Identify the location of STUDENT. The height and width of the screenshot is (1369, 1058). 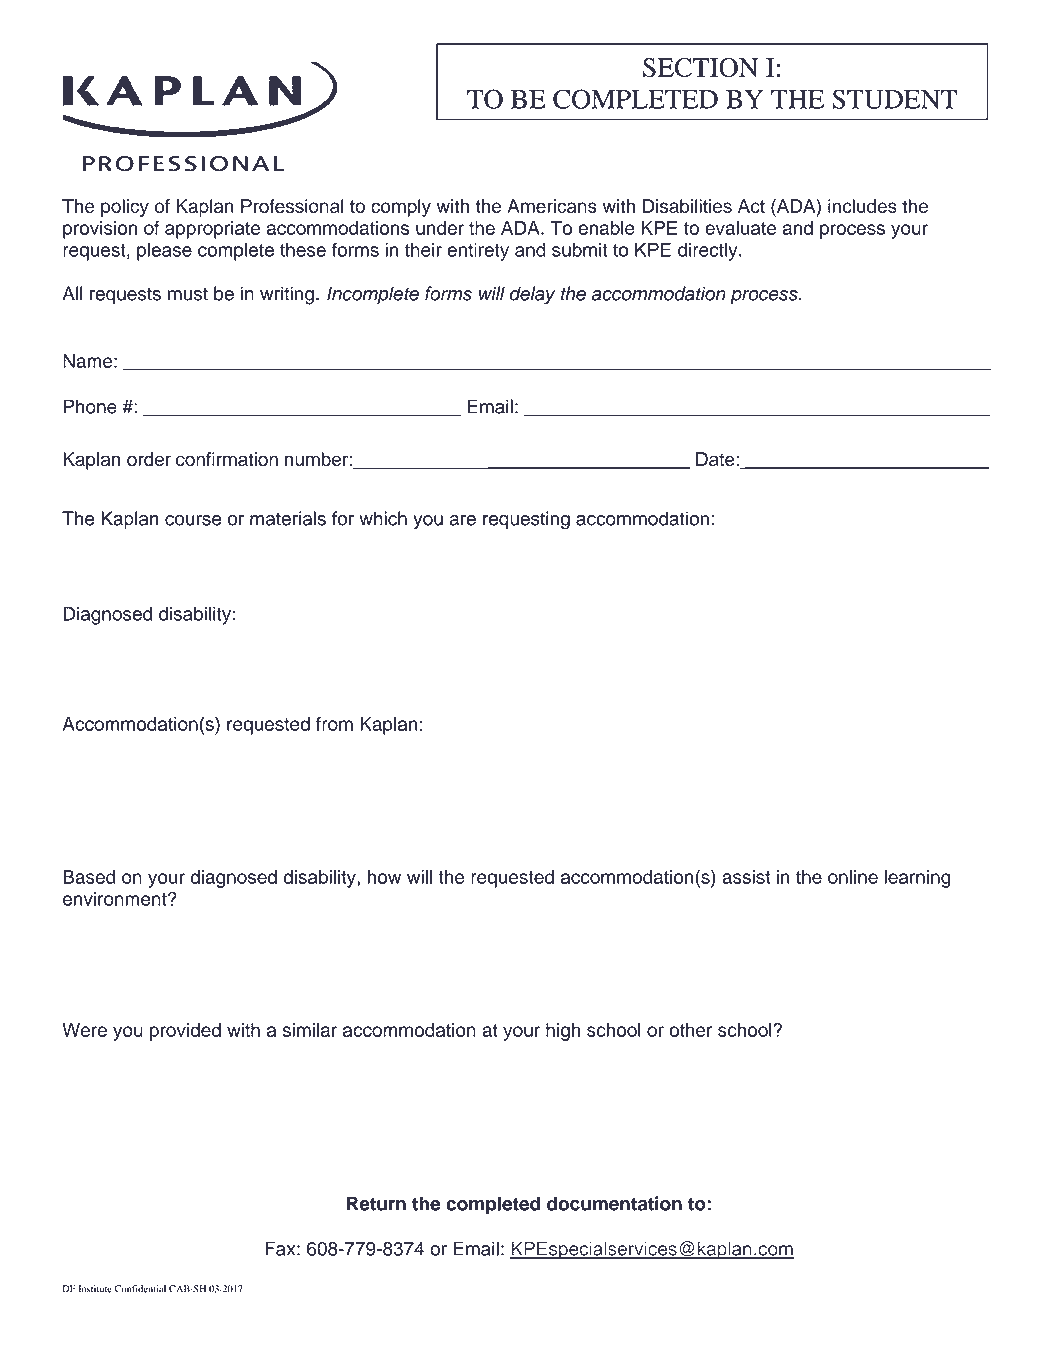
(894, 99).
